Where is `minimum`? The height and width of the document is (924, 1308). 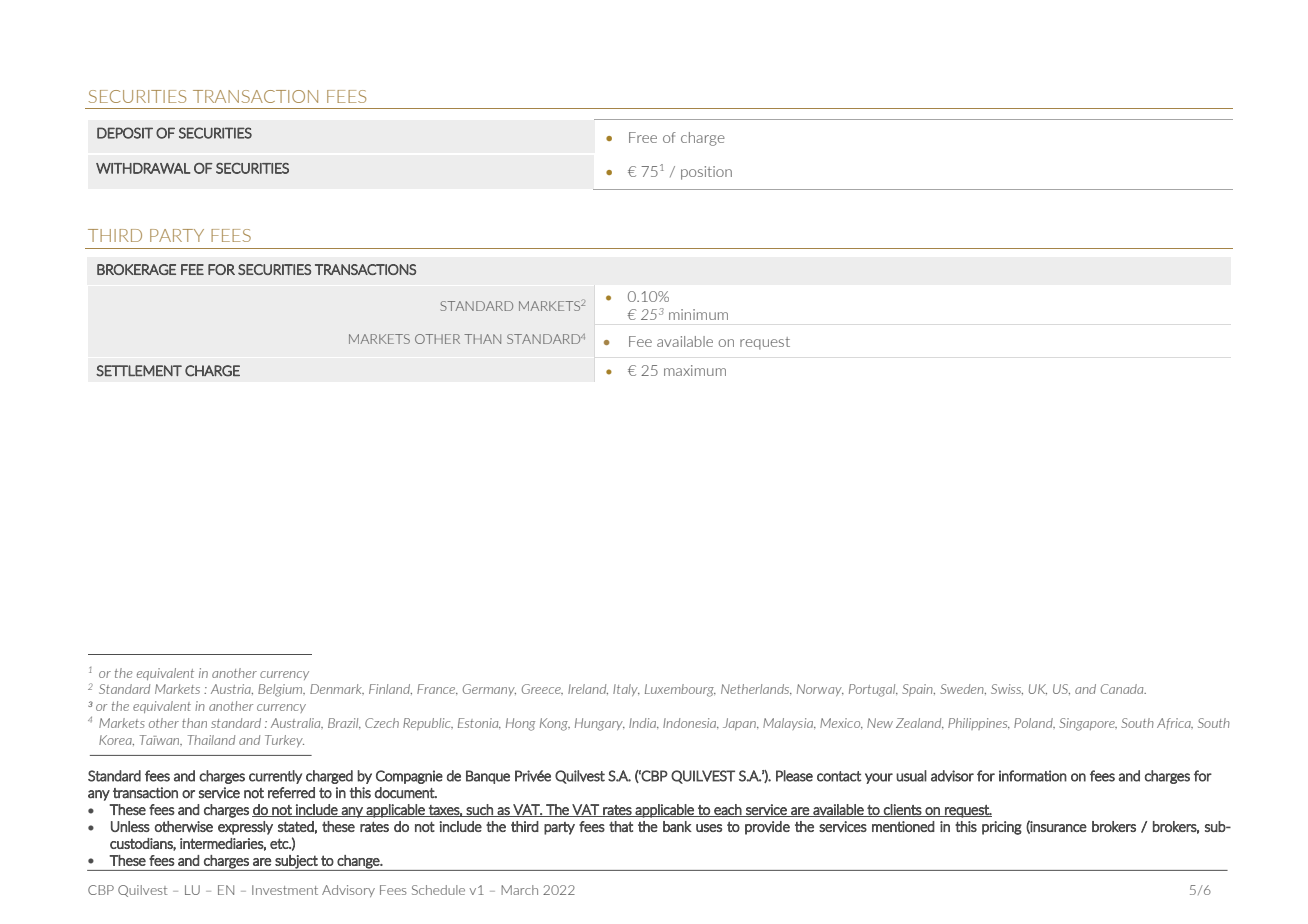 minimum is located at coordinates (698, 314).
